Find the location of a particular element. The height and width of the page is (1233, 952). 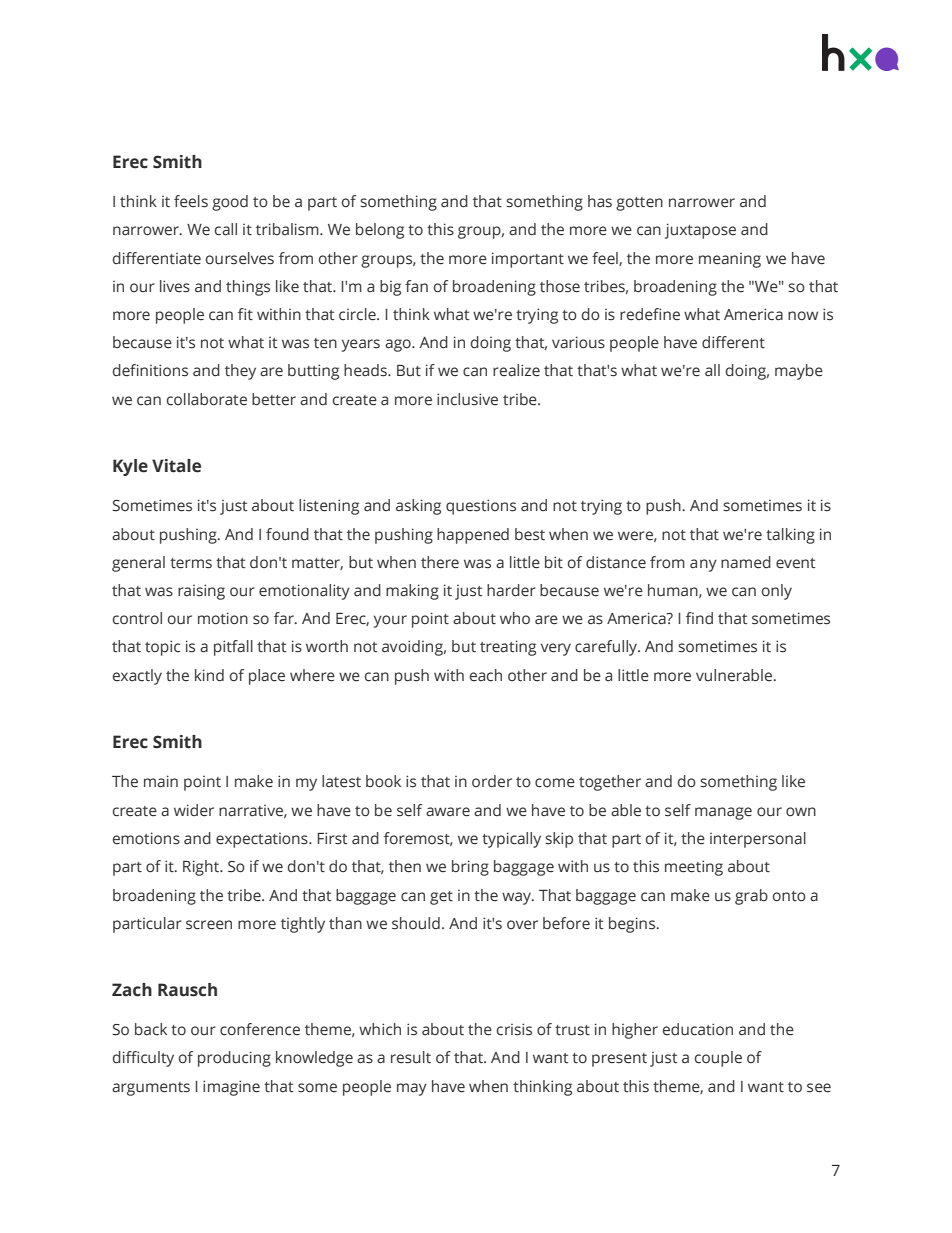

juxtapose is located at coordinates (700, 231).
